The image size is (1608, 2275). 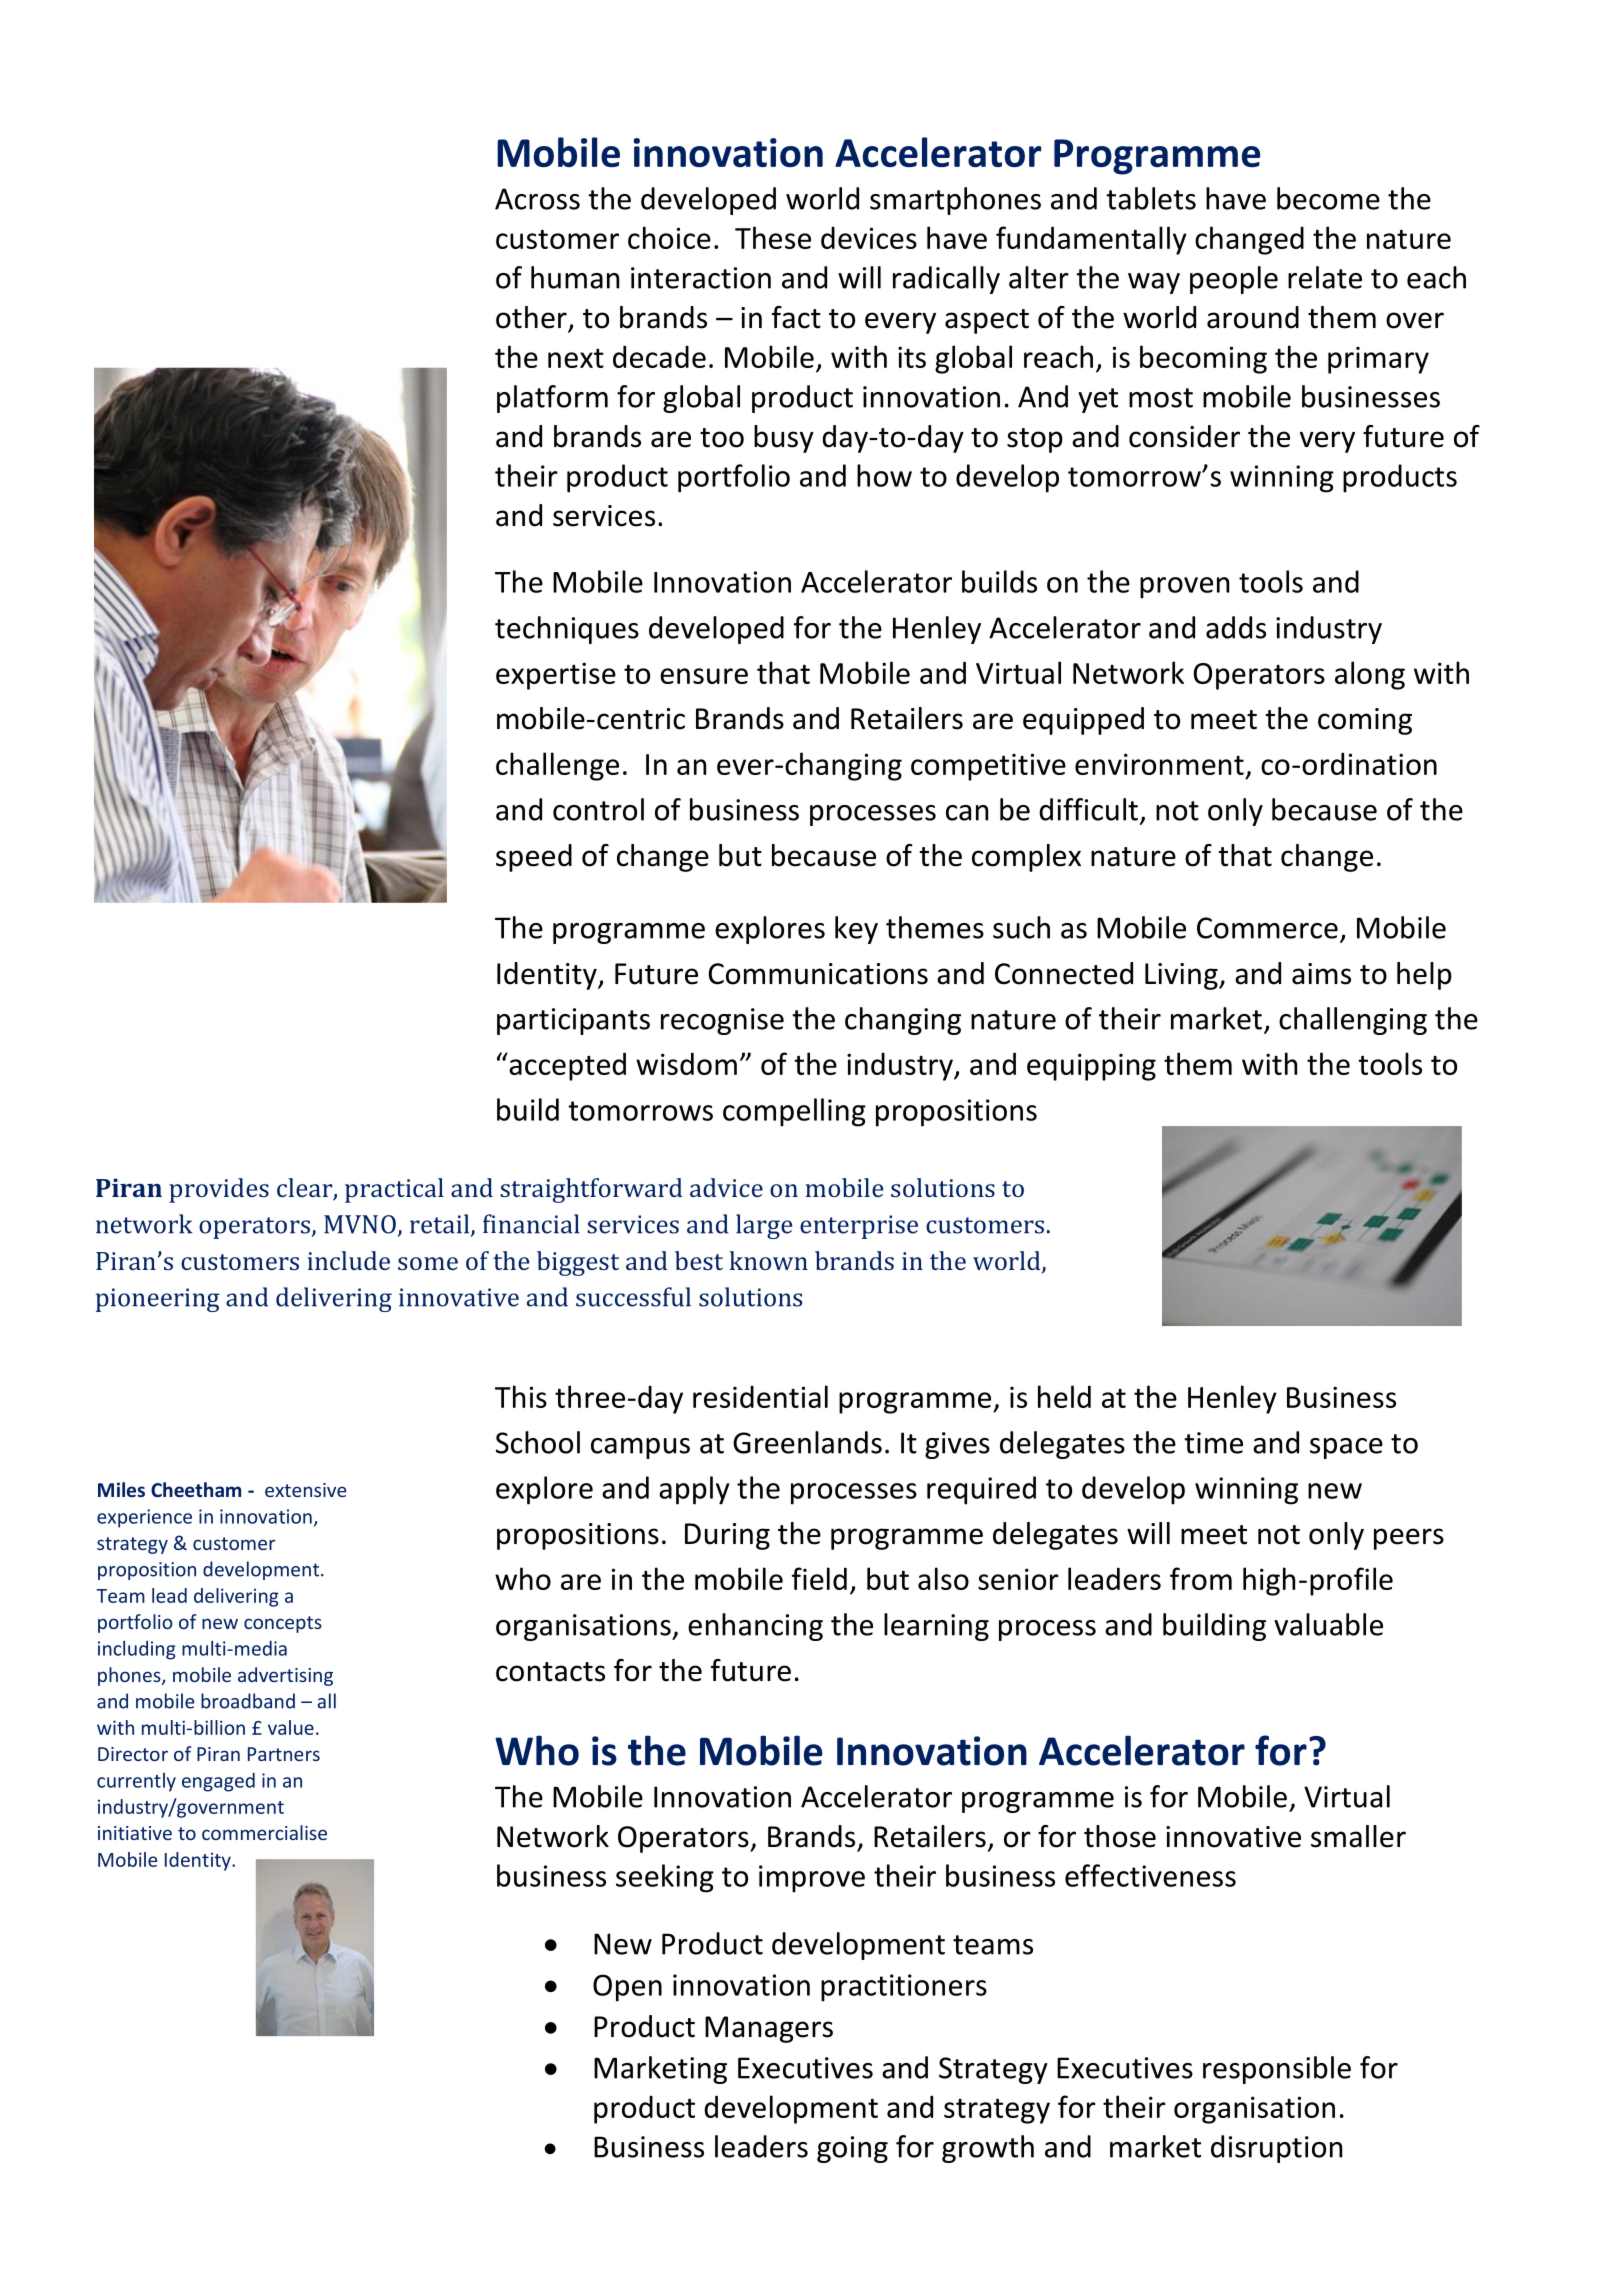 What do you see at coordinates (769, 2029) in the screenshot?
I see `Managers` at bounding box center [769, 2029].
